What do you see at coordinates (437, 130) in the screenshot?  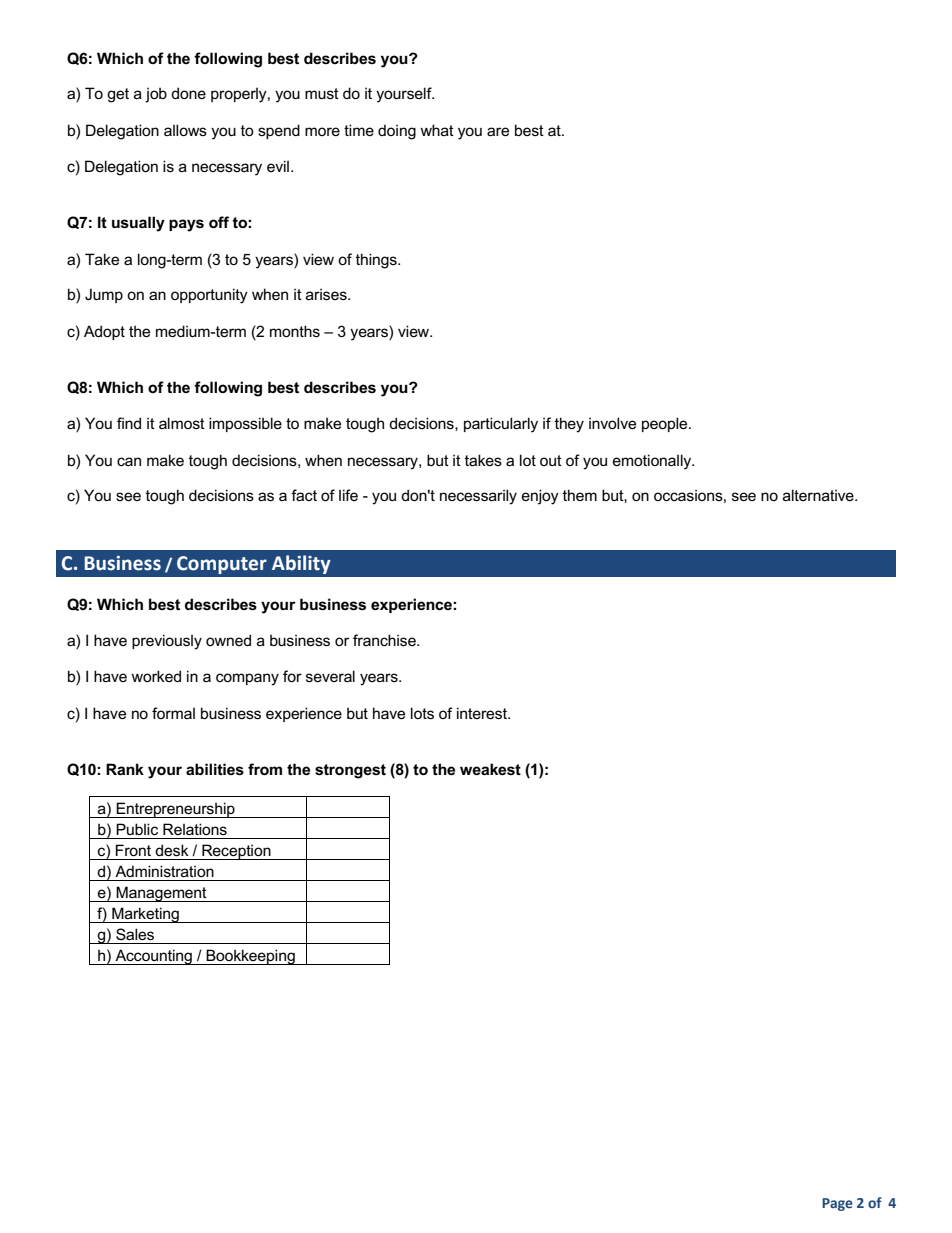 I see `what` at bounding box center [437, 130].
